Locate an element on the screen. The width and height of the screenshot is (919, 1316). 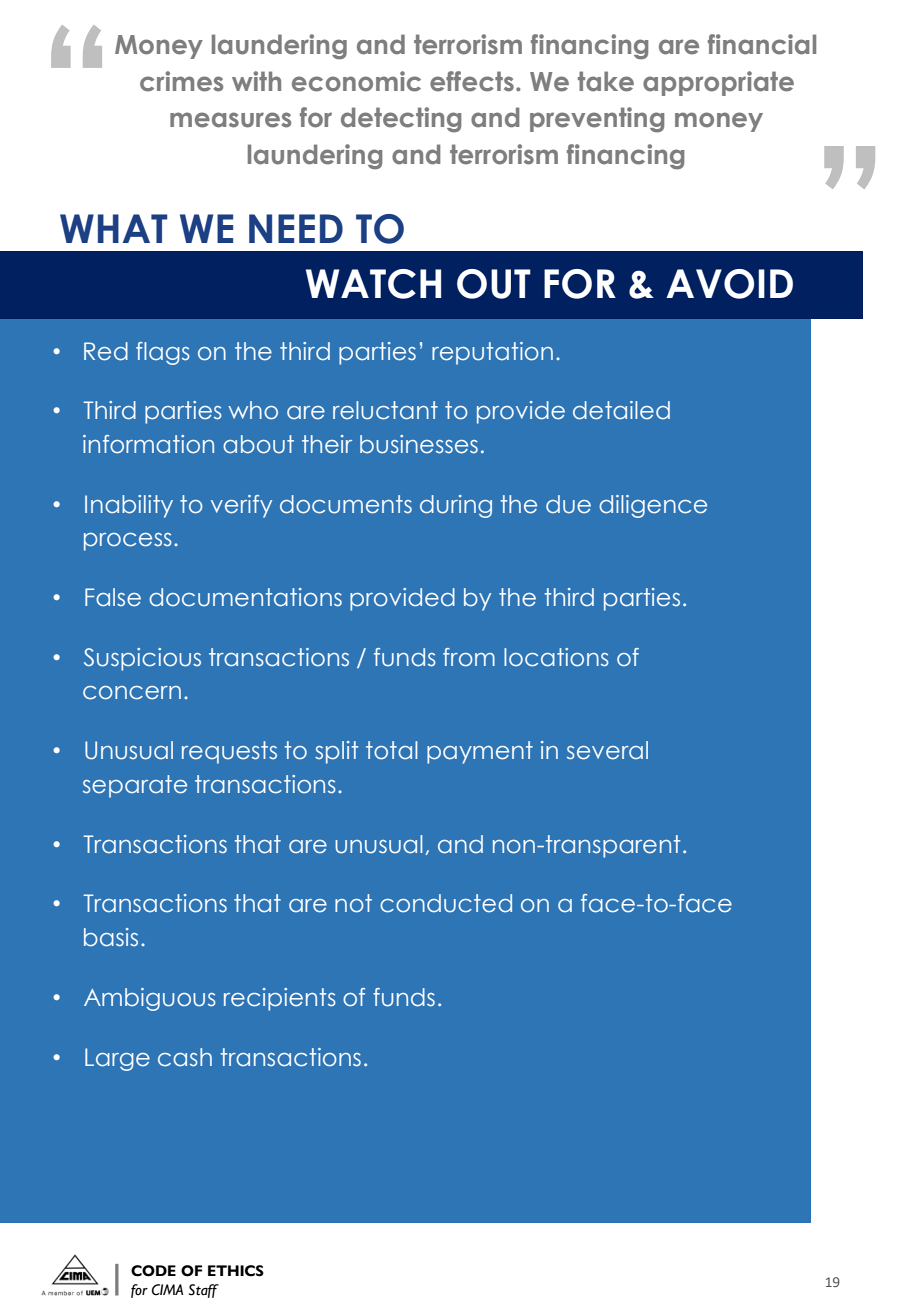
from is located at coordinates (469, 657).
